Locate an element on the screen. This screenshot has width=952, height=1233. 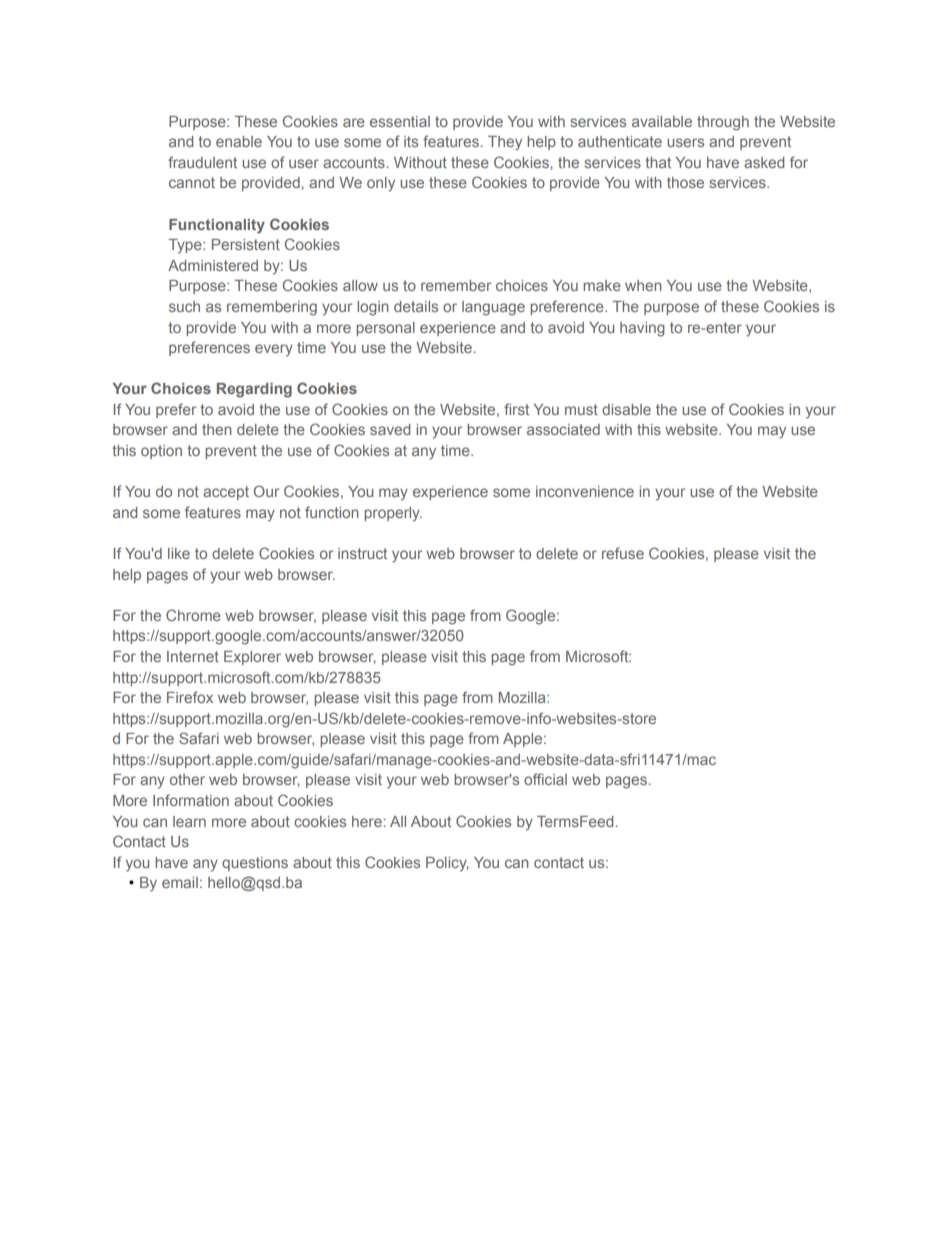
They is located at coordinates (505, 143).
